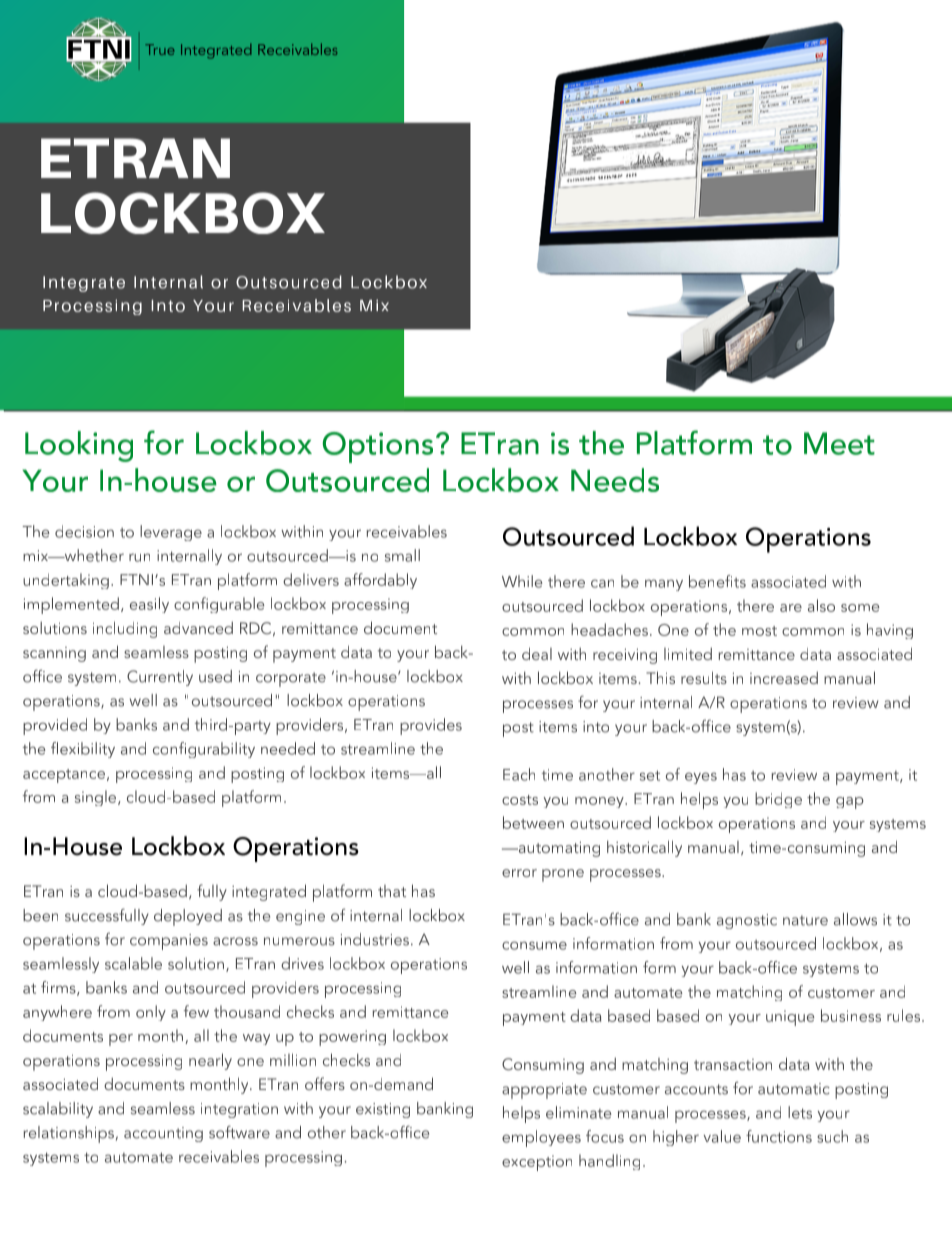 This image has width=952, height=1233. What do you see at coordinates (163, 1134) in the image?
I see `accounting` at bounding box center [163, 1134].
